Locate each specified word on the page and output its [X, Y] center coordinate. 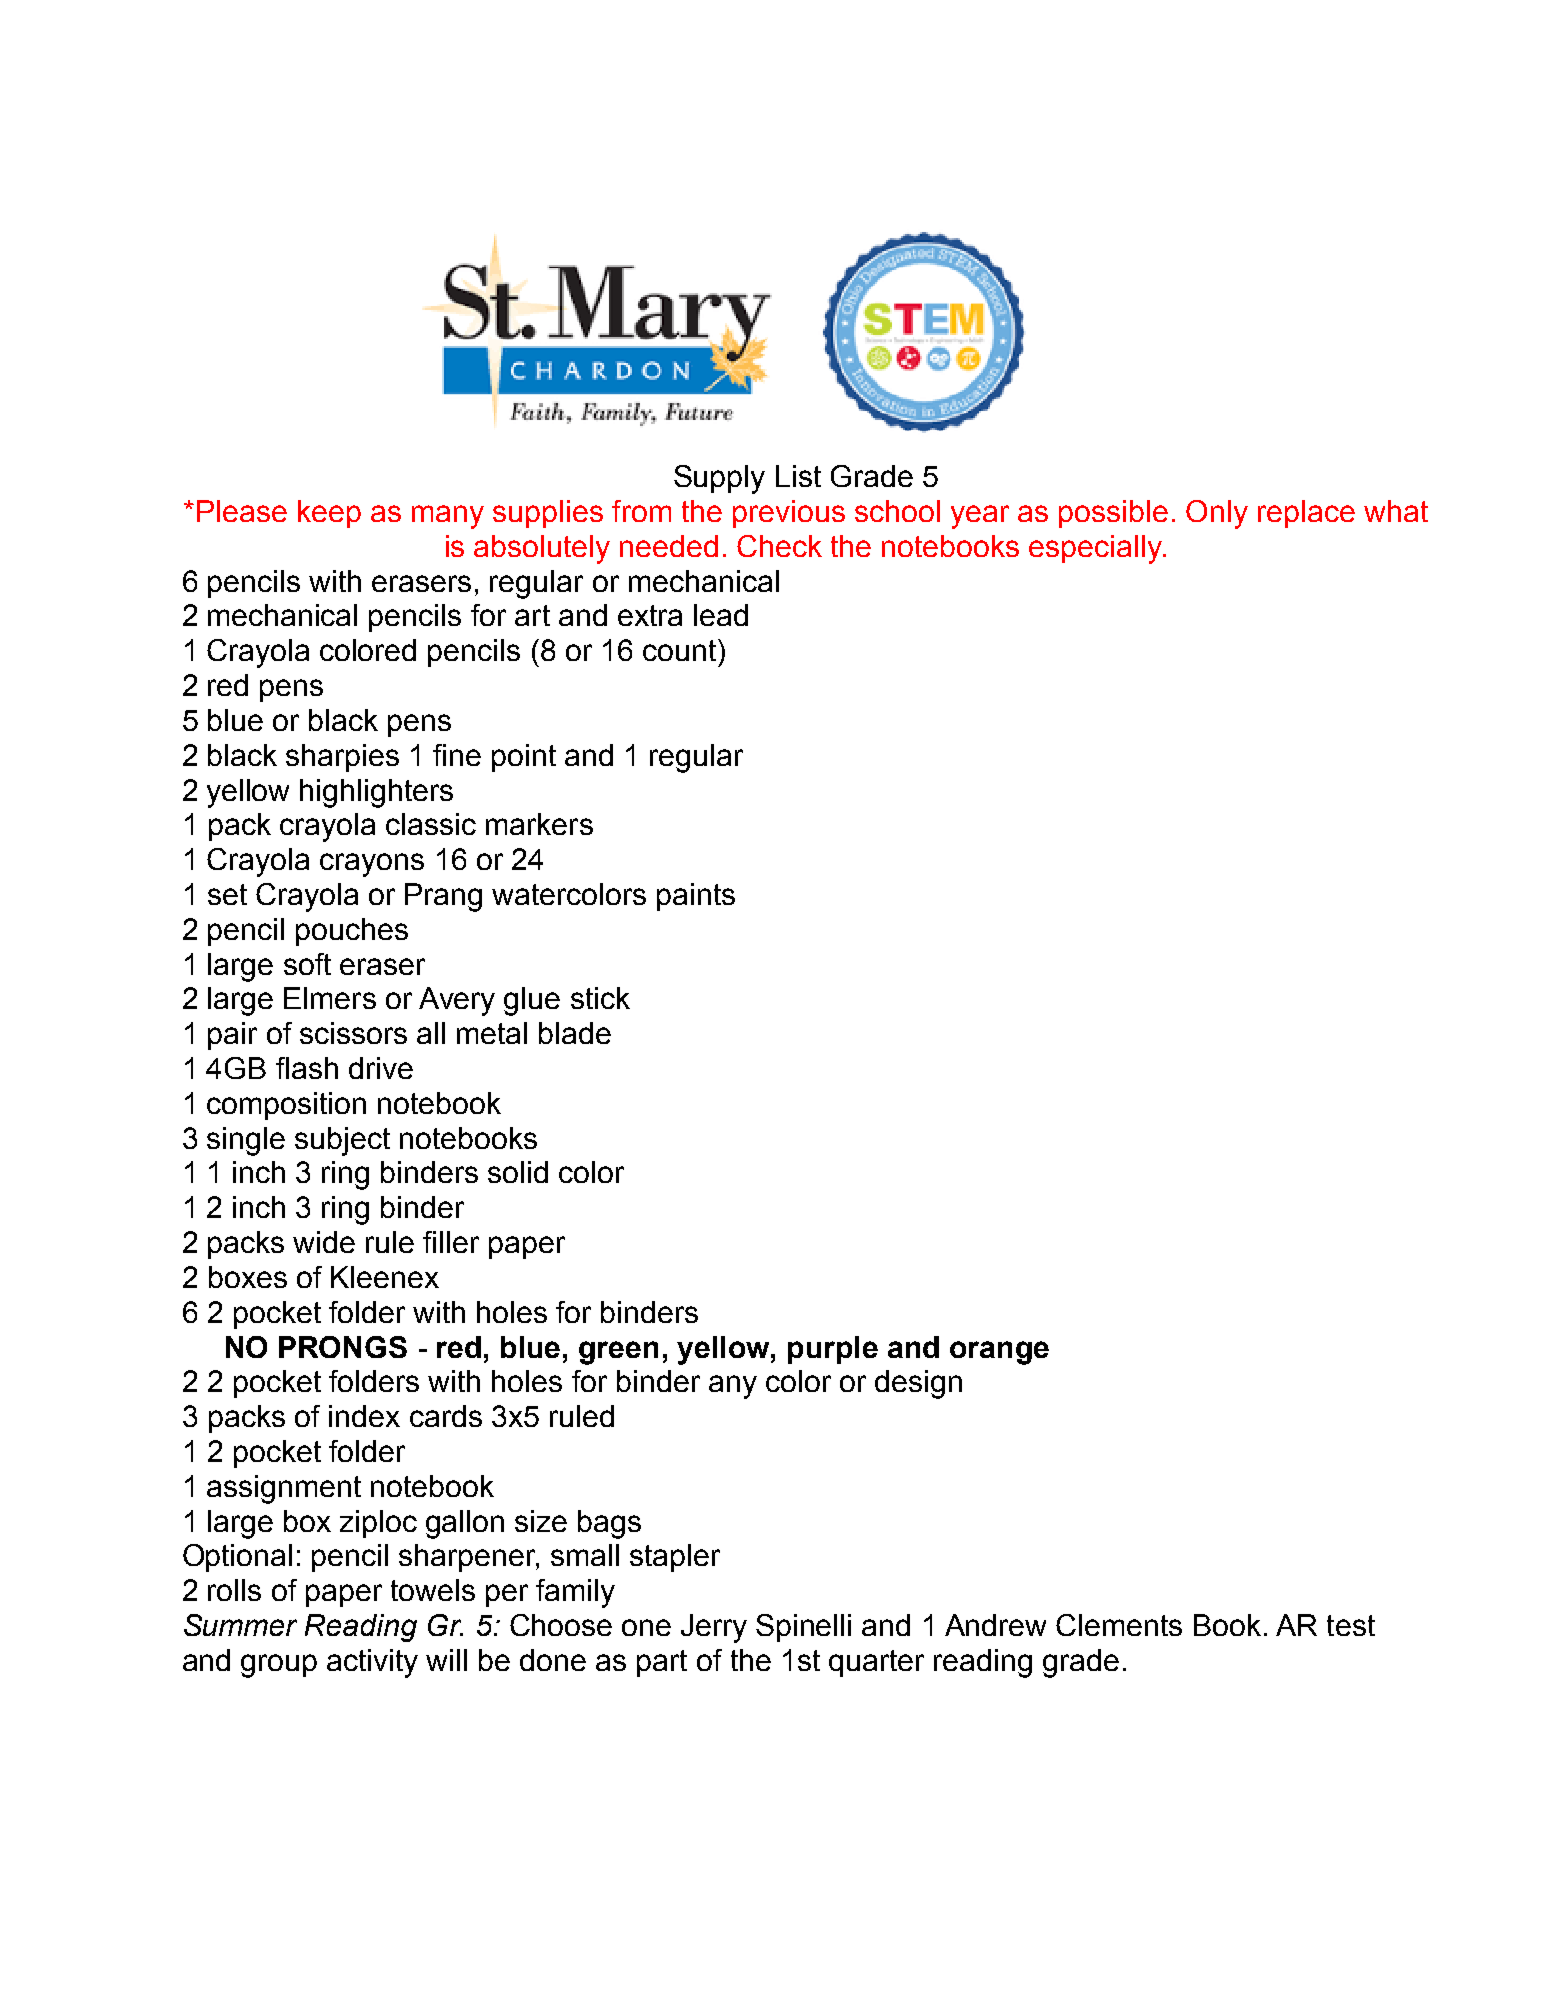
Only [1217, 514]
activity [372, 1663]
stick [600, 998]
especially [1096, 549]
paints [696, 897]
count [681, 650]
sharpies [342, 758]
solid [518, 1172]
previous [789, 514]
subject [342, 1141]
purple [833, 1350]
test [1351, 1625]
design [918, 1384]
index [364, 1416]
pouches [352, 932]
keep [329, 514]
